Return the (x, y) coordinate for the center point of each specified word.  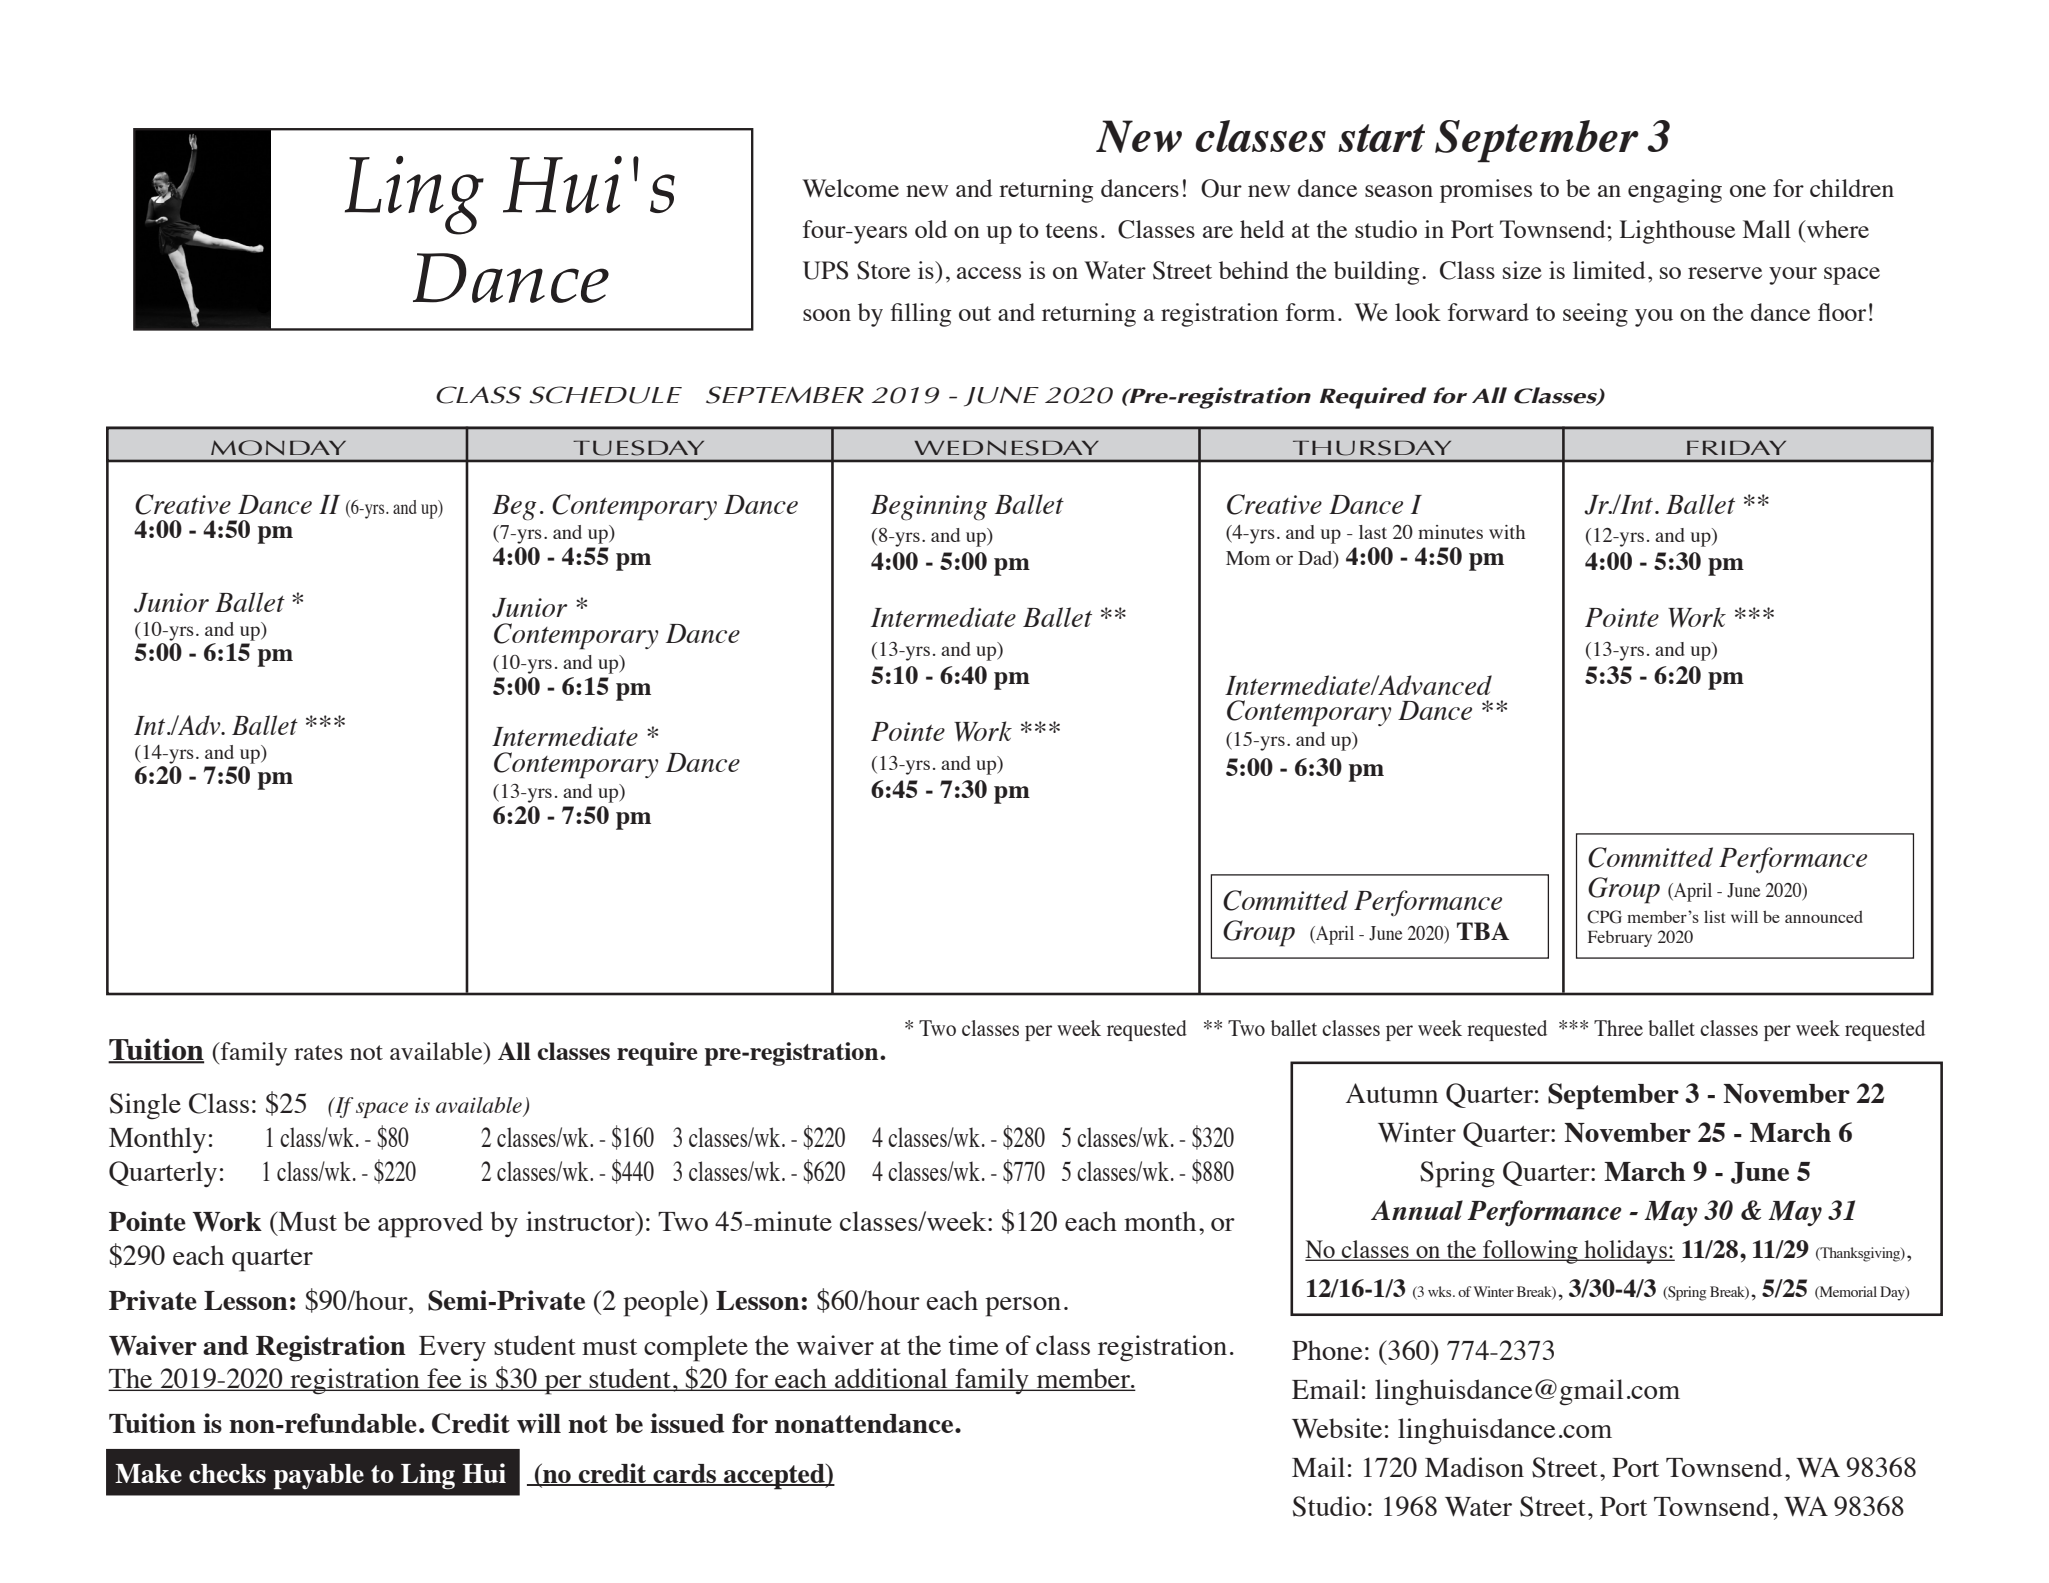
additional (891, 1379)
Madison (1474, 1467)
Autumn (1392, 1093)
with (1507, 532)
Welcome (850, 188)
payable (319, 1477)
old (931, 229)
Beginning (929, 508)
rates (318, 1052)
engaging (1675, 191)
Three (1618, 1028)
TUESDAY (638, 448)
